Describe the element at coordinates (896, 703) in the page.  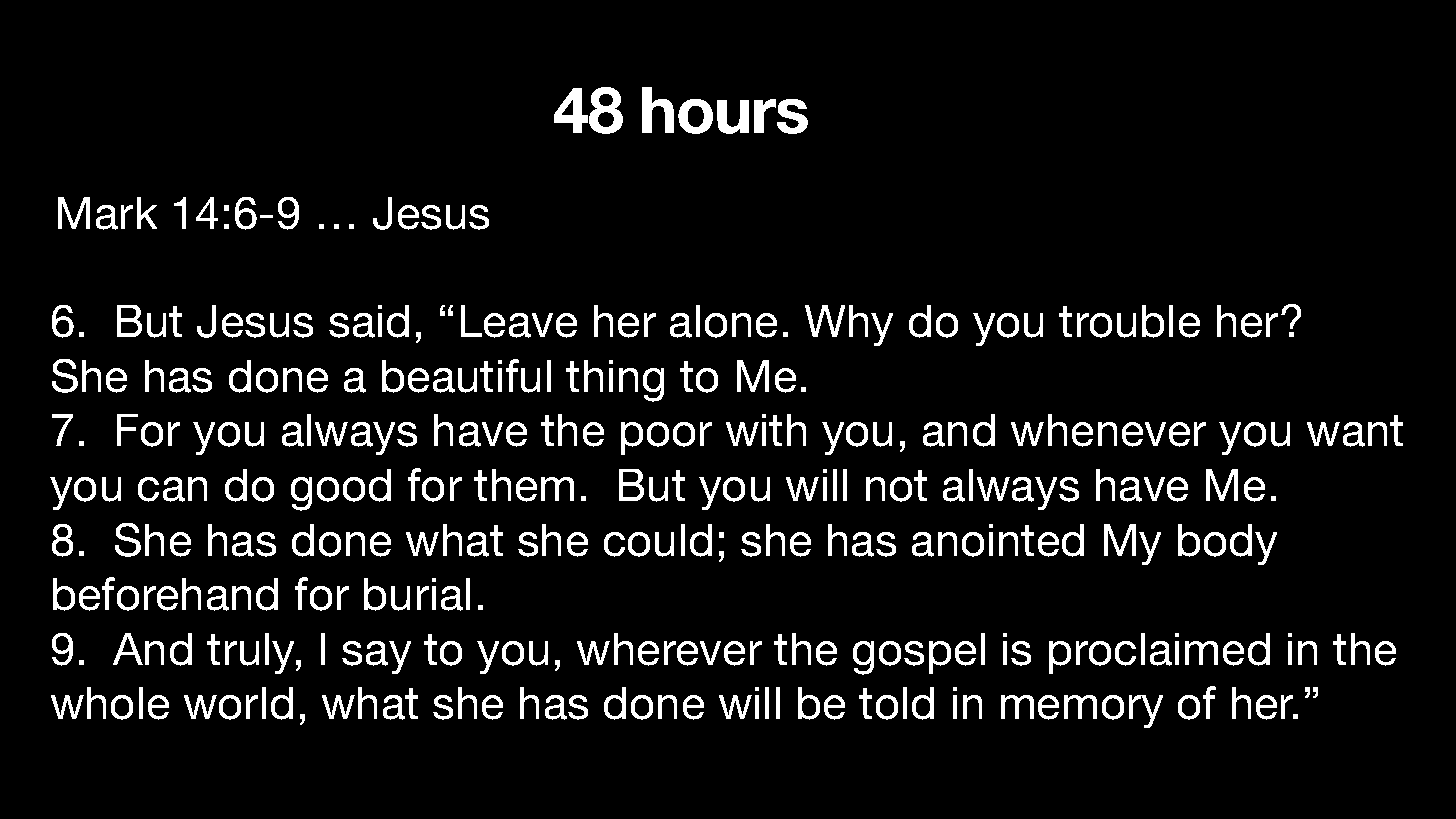
I see `told` at that location.
